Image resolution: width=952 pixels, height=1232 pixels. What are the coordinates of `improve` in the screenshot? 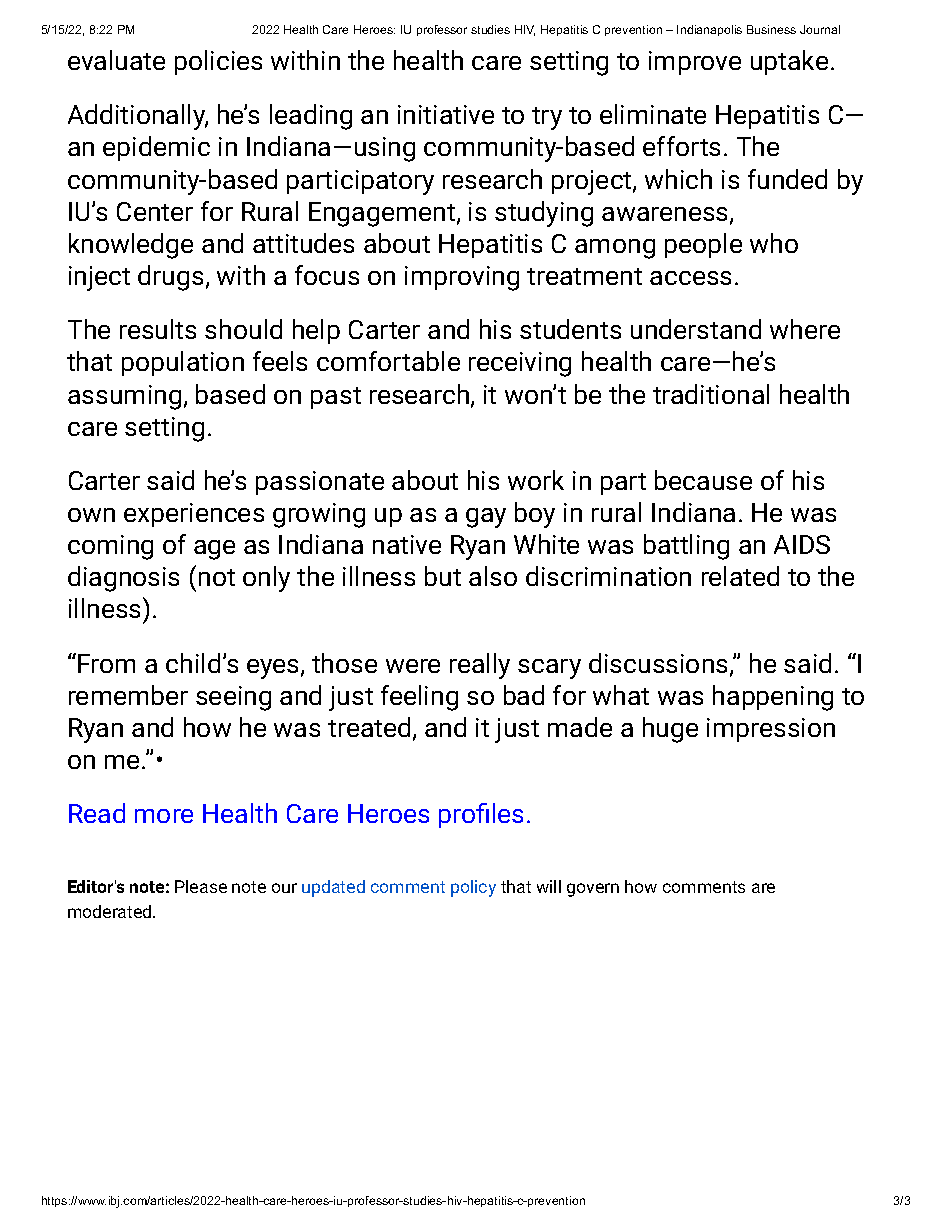 It's located at (695, 63).
